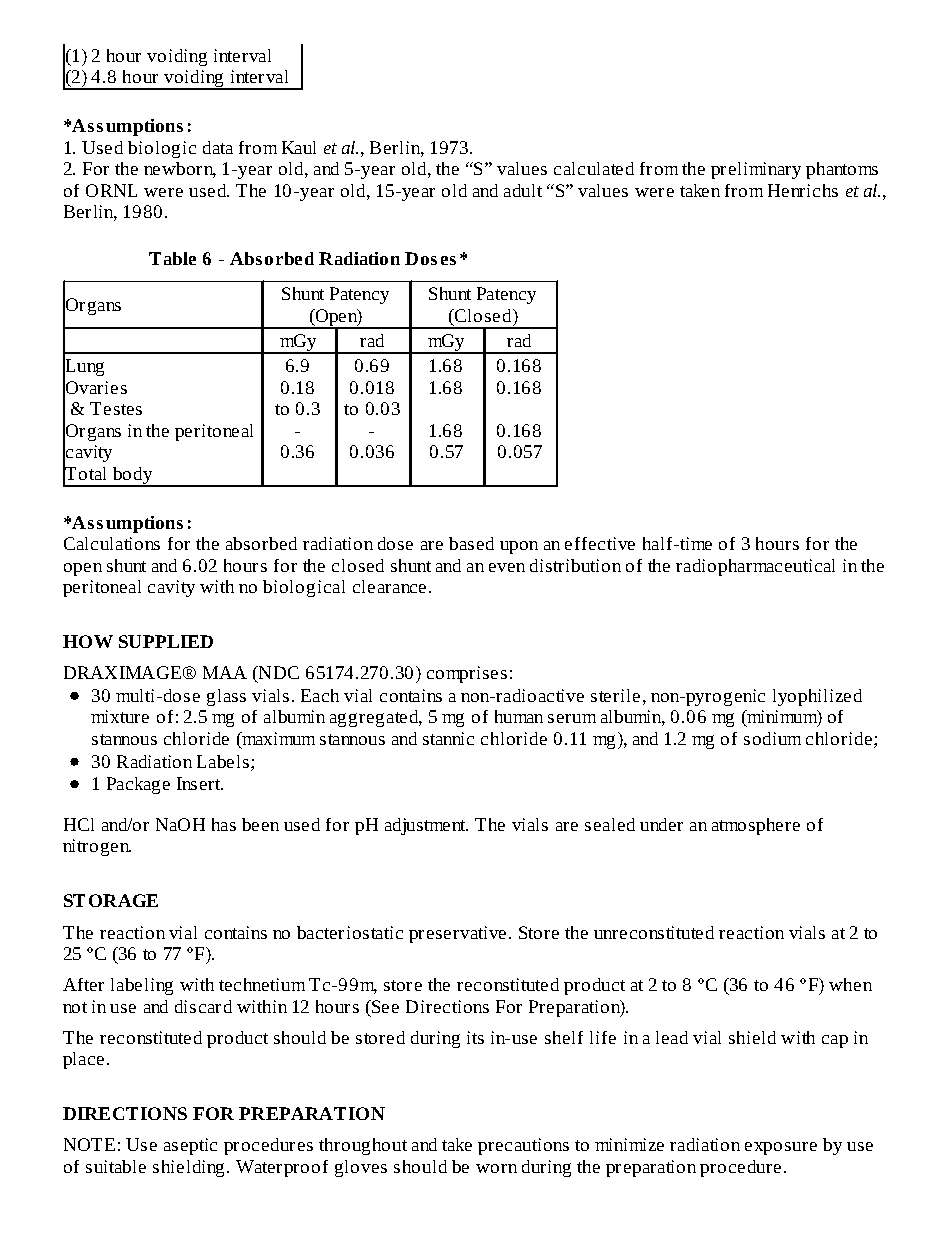 The width and height of the screenshot is (952, 1233). What do you see at coordinates (180, 170) in the screenshot?
I see `newborn` at bounding box center [180, 170].
